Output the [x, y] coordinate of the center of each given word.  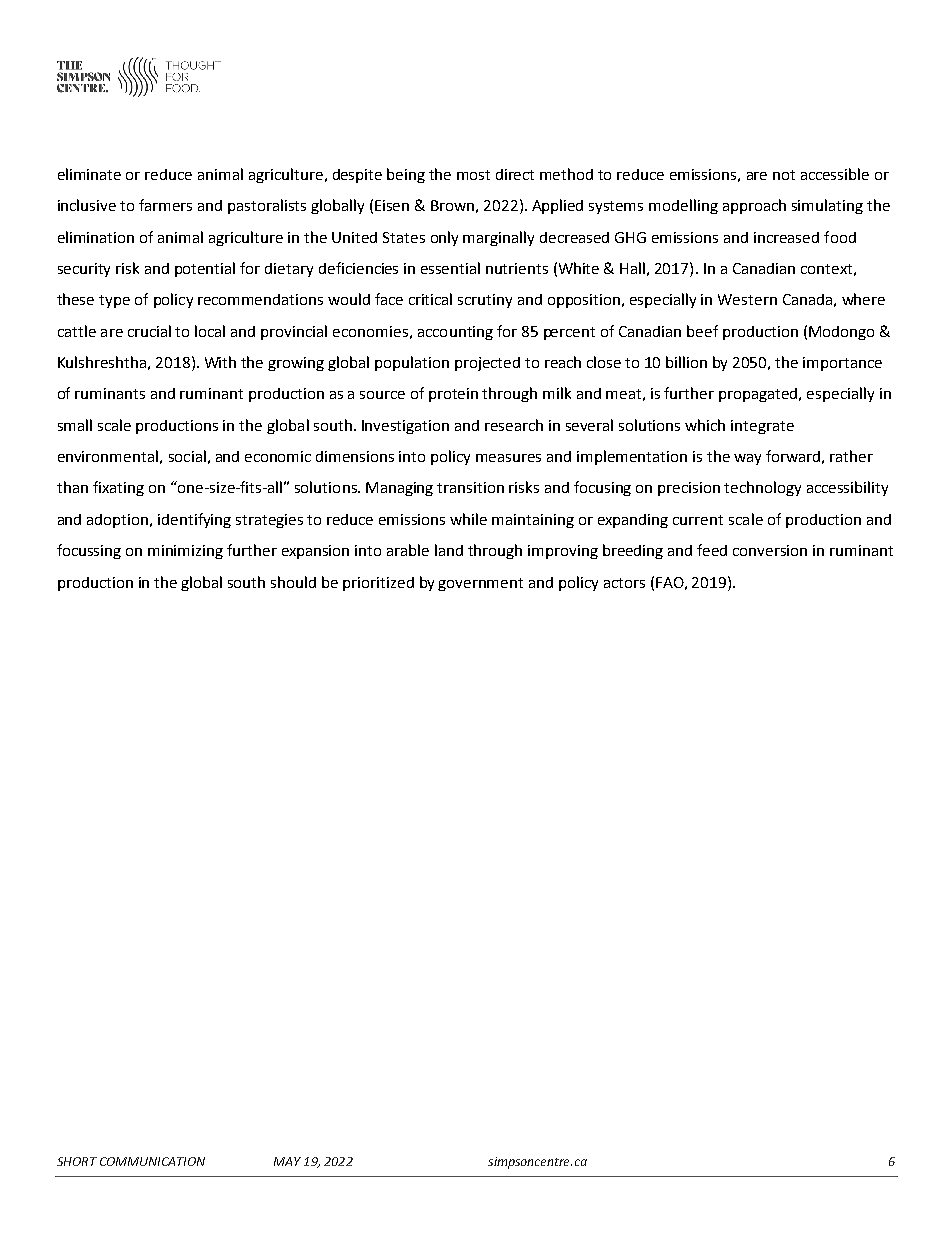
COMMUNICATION [152, 1161]
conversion [770, 550]
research [514, 425]
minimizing [185, 552]
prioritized [378, 584]
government [480, 584]
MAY [287, 1161]
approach [754, 206]
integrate [762, 427]
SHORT [77, 1161]
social [187, 456]
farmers [165, 205]
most [473, 175]
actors [624, 583]
